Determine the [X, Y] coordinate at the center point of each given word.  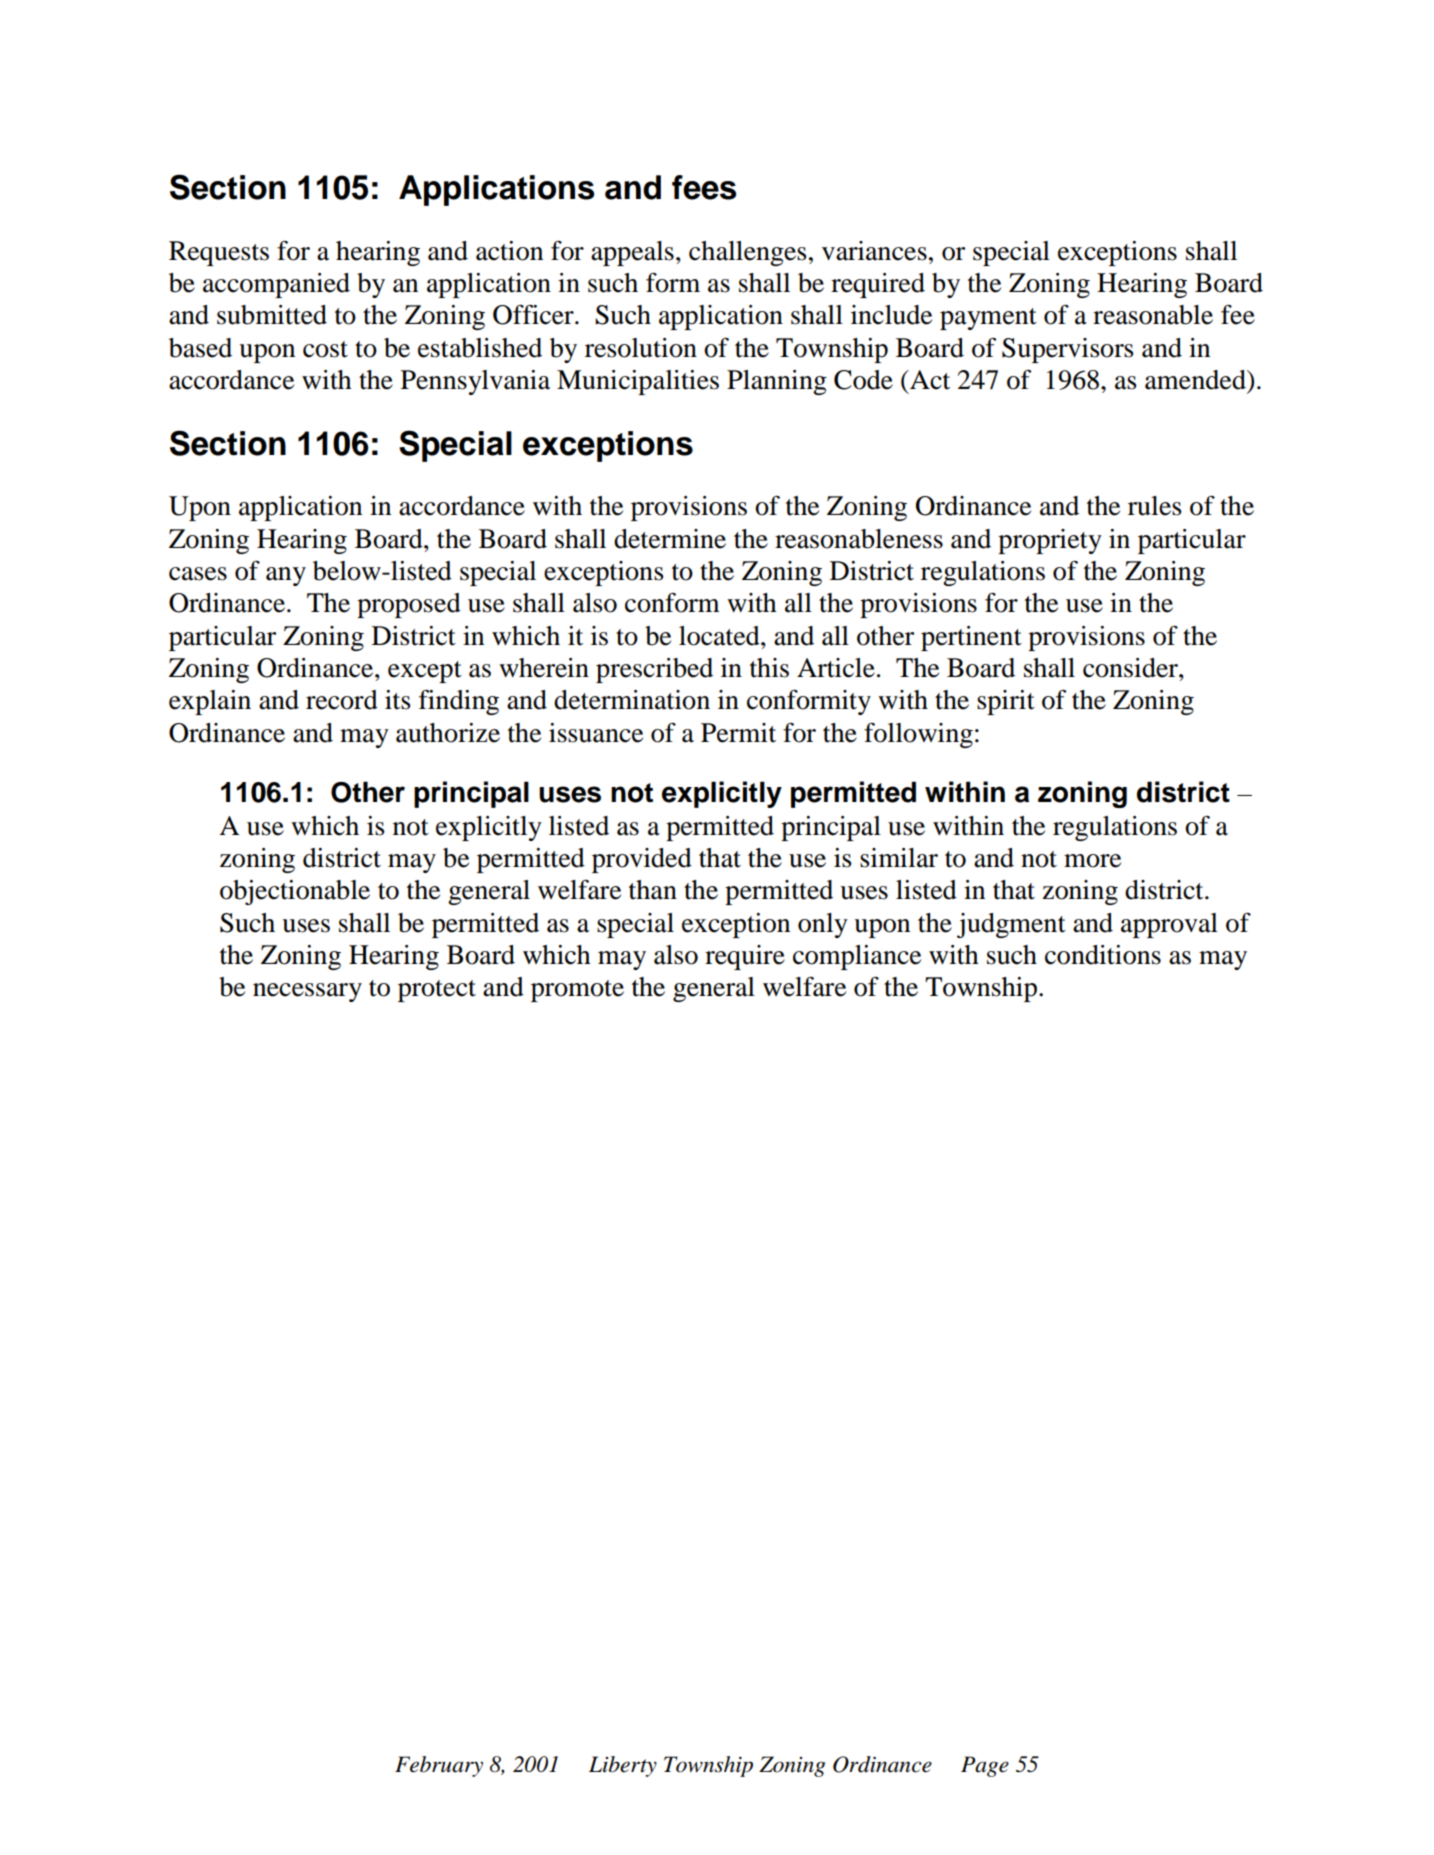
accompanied [276, 285]
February [439, 1766]
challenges [748, 253]
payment [988, 319]
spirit [1006, 702]
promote [577, 991]
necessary [307, 992]
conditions [1103, 955]
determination [632, 700]
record [342, 700]
